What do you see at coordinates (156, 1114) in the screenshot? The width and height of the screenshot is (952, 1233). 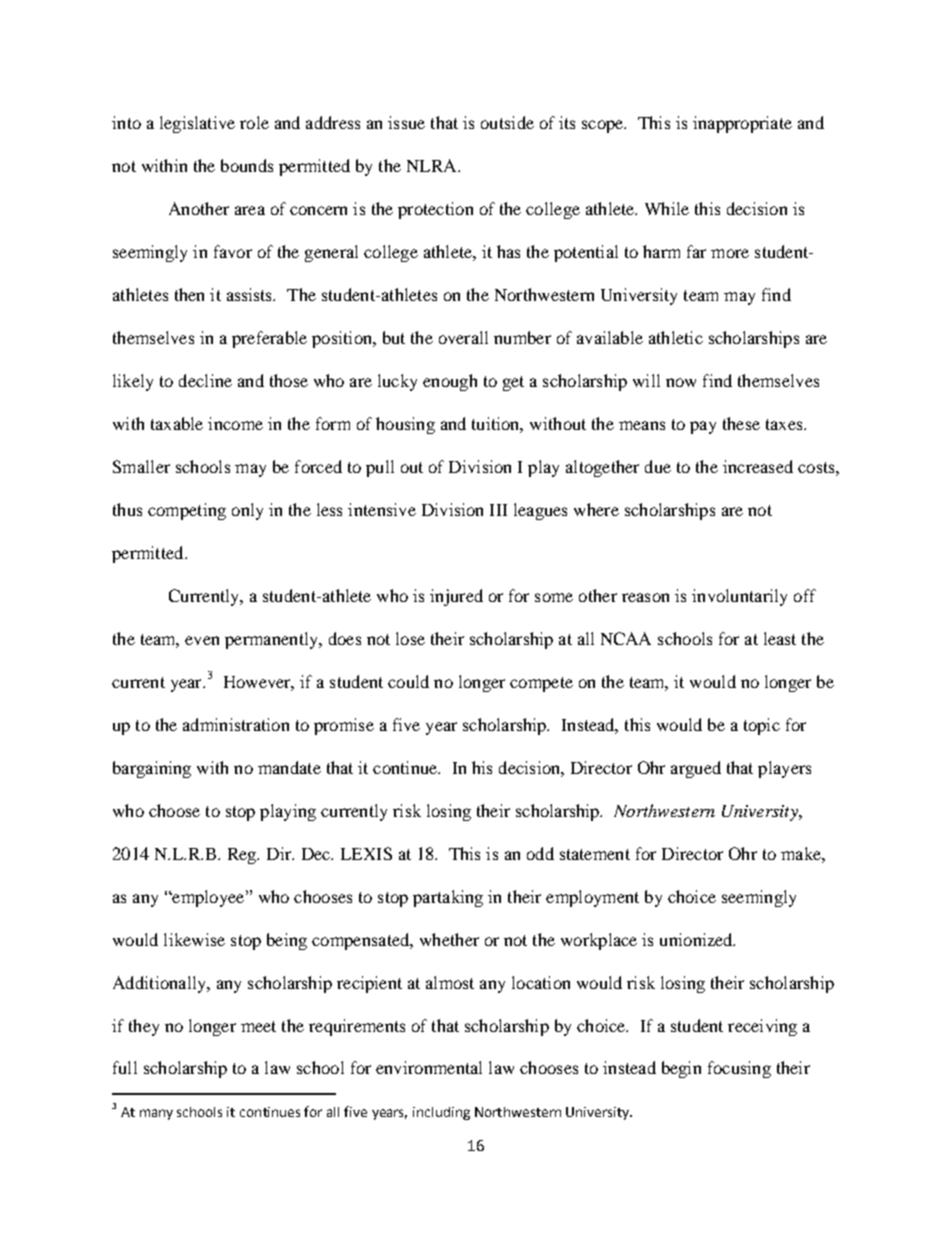 I see `many` at bounding box center [156, 1114].
